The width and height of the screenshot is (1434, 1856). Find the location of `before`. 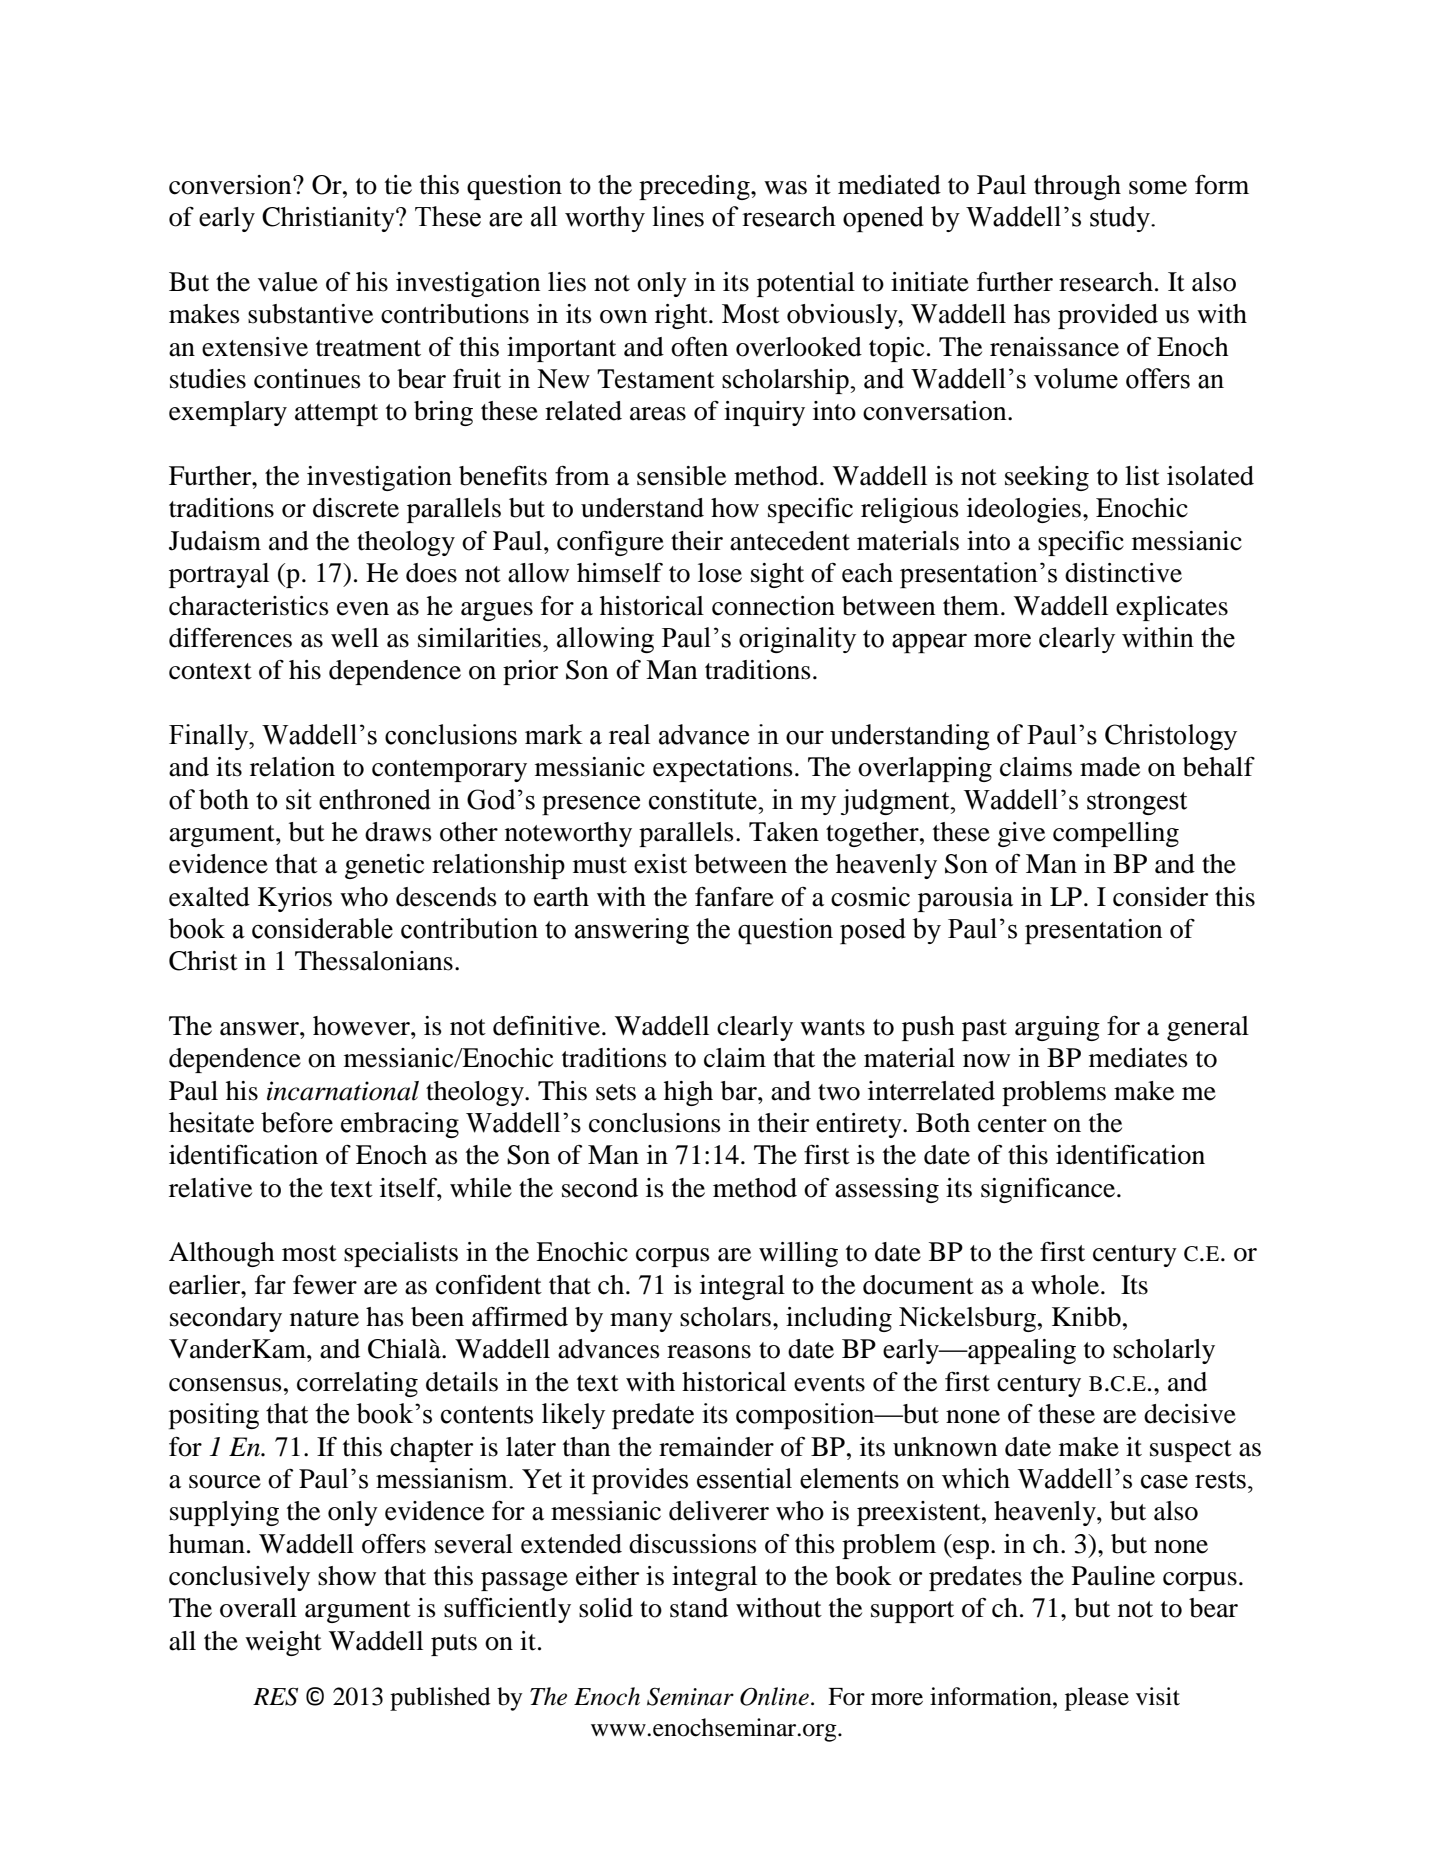

before is located at coordinates (297, 1122).
